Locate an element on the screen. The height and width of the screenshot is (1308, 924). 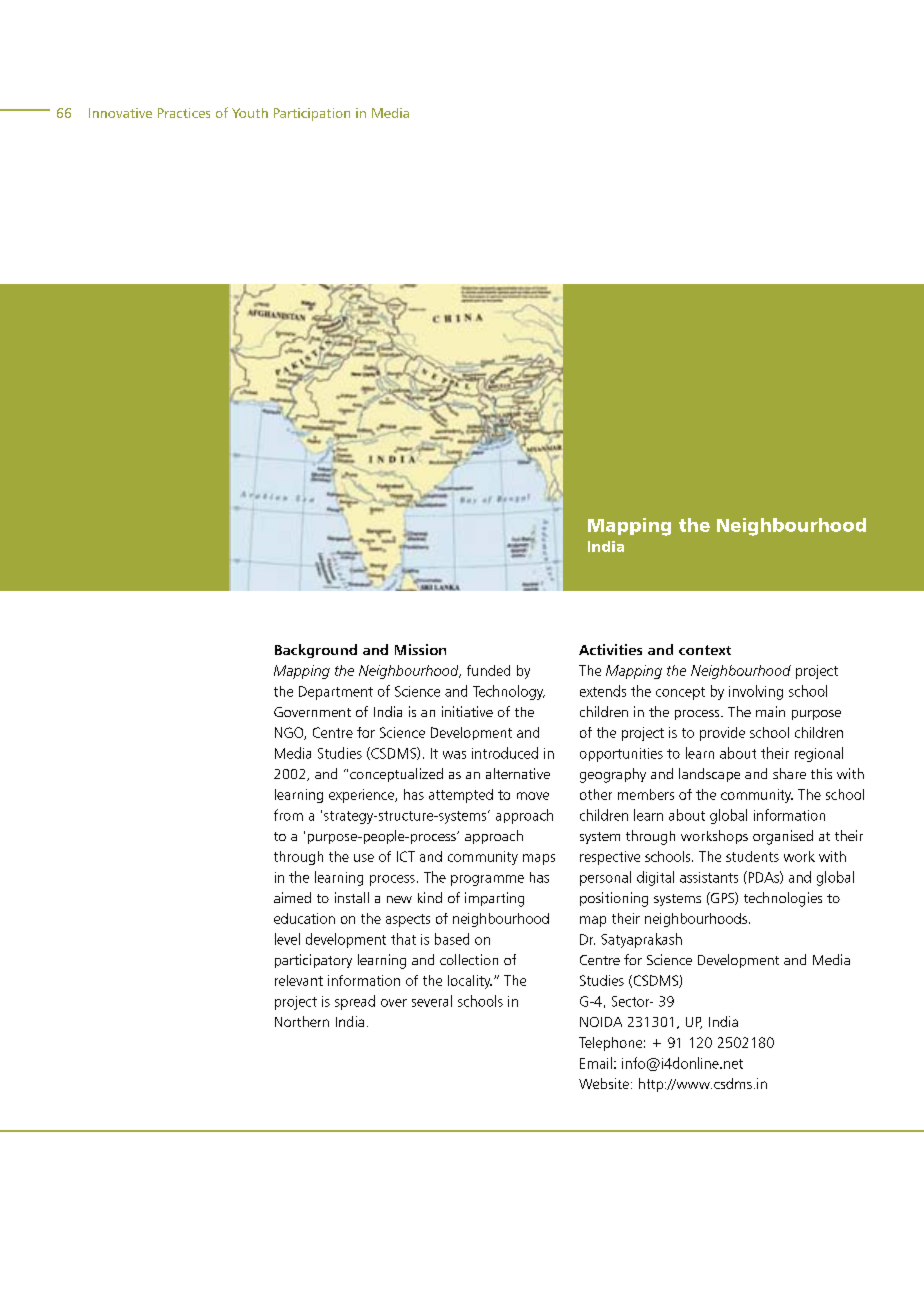
context is located at coordinates (705, 650).
